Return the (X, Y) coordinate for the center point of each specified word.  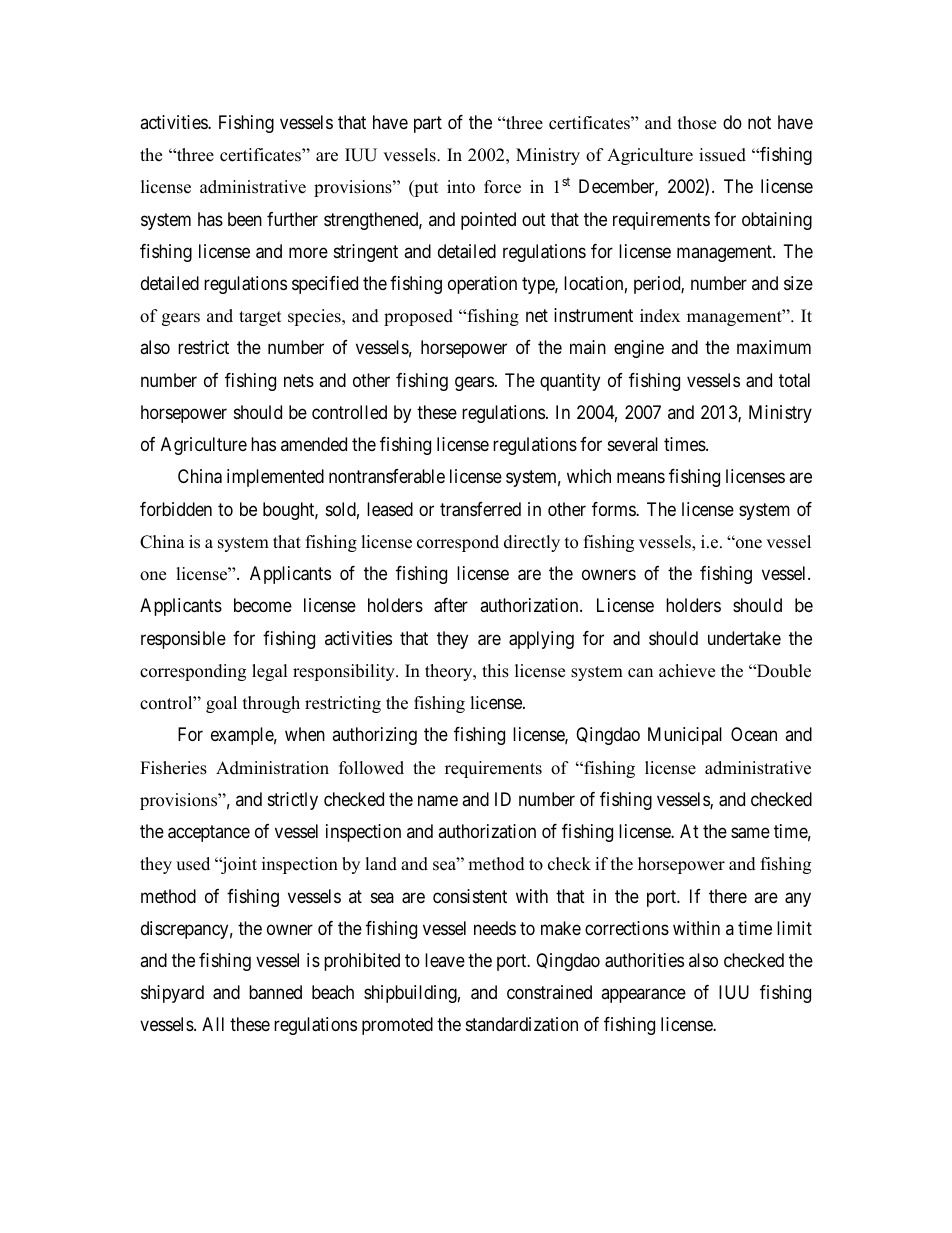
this (495, 671)
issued (722, 155)
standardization (522, 1024)
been (245, 219)
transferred (480, 509)
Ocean (754, 734)
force (502, 187)
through (271, 704)
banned (275, 992)
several (633, 444)
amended (314, 444)
